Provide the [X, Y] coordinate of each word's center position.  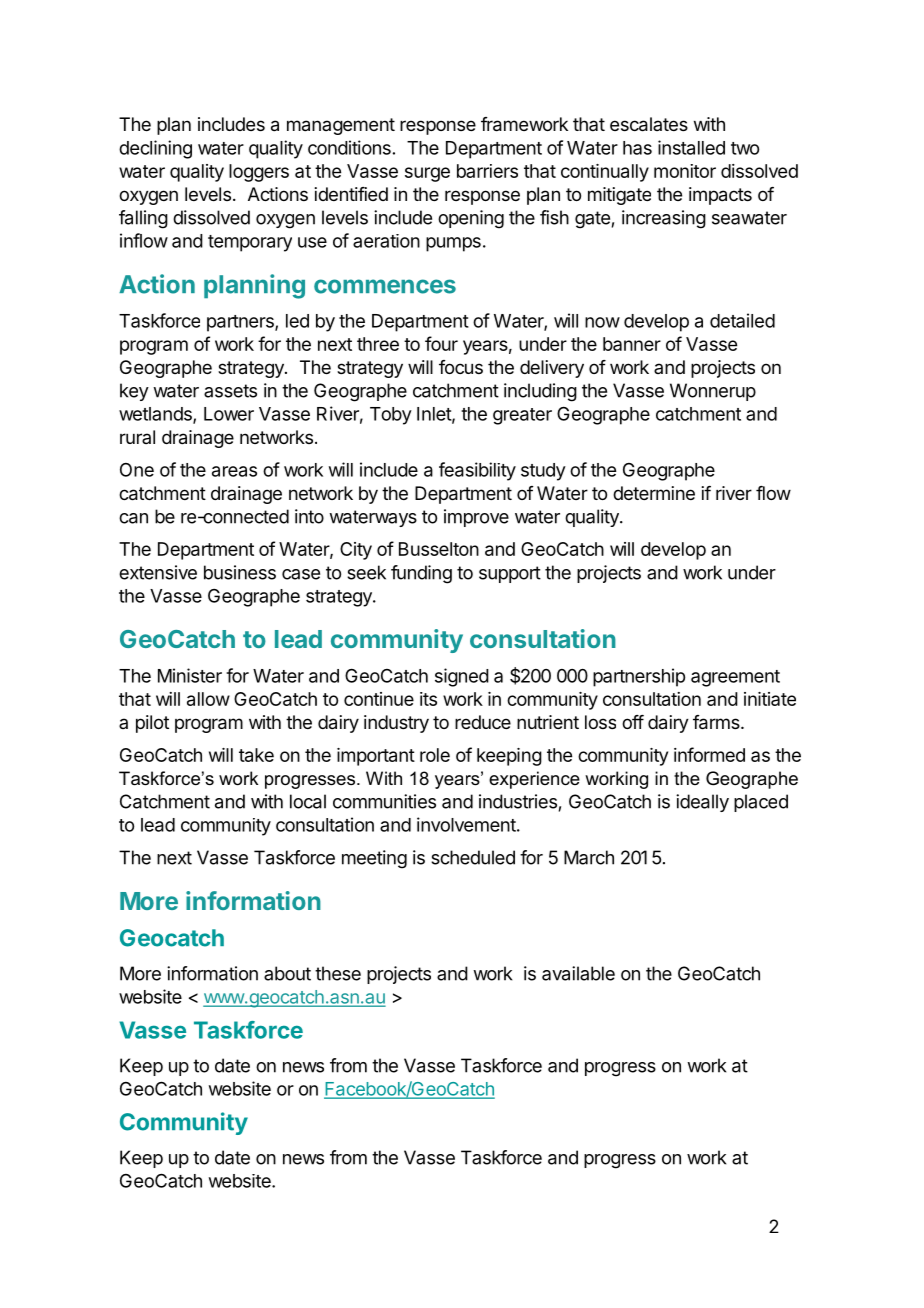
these [338, 973]
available [578, 973]
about [287, 973]
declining [155, 149]
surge [427, 174]
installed [691, 147]
